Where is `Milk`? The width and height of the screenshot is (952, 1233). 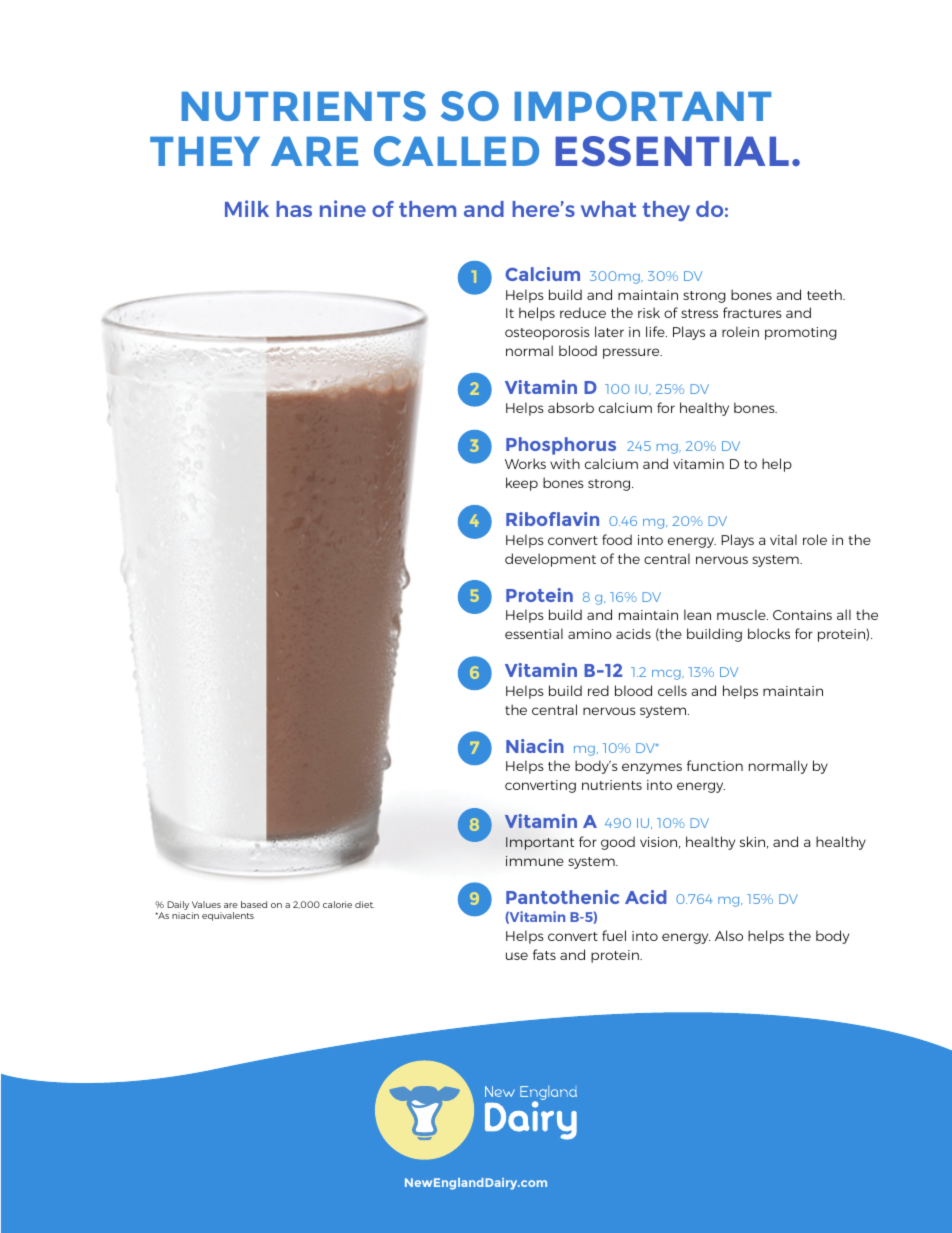 Milk is located at coordinates (247, 208).
